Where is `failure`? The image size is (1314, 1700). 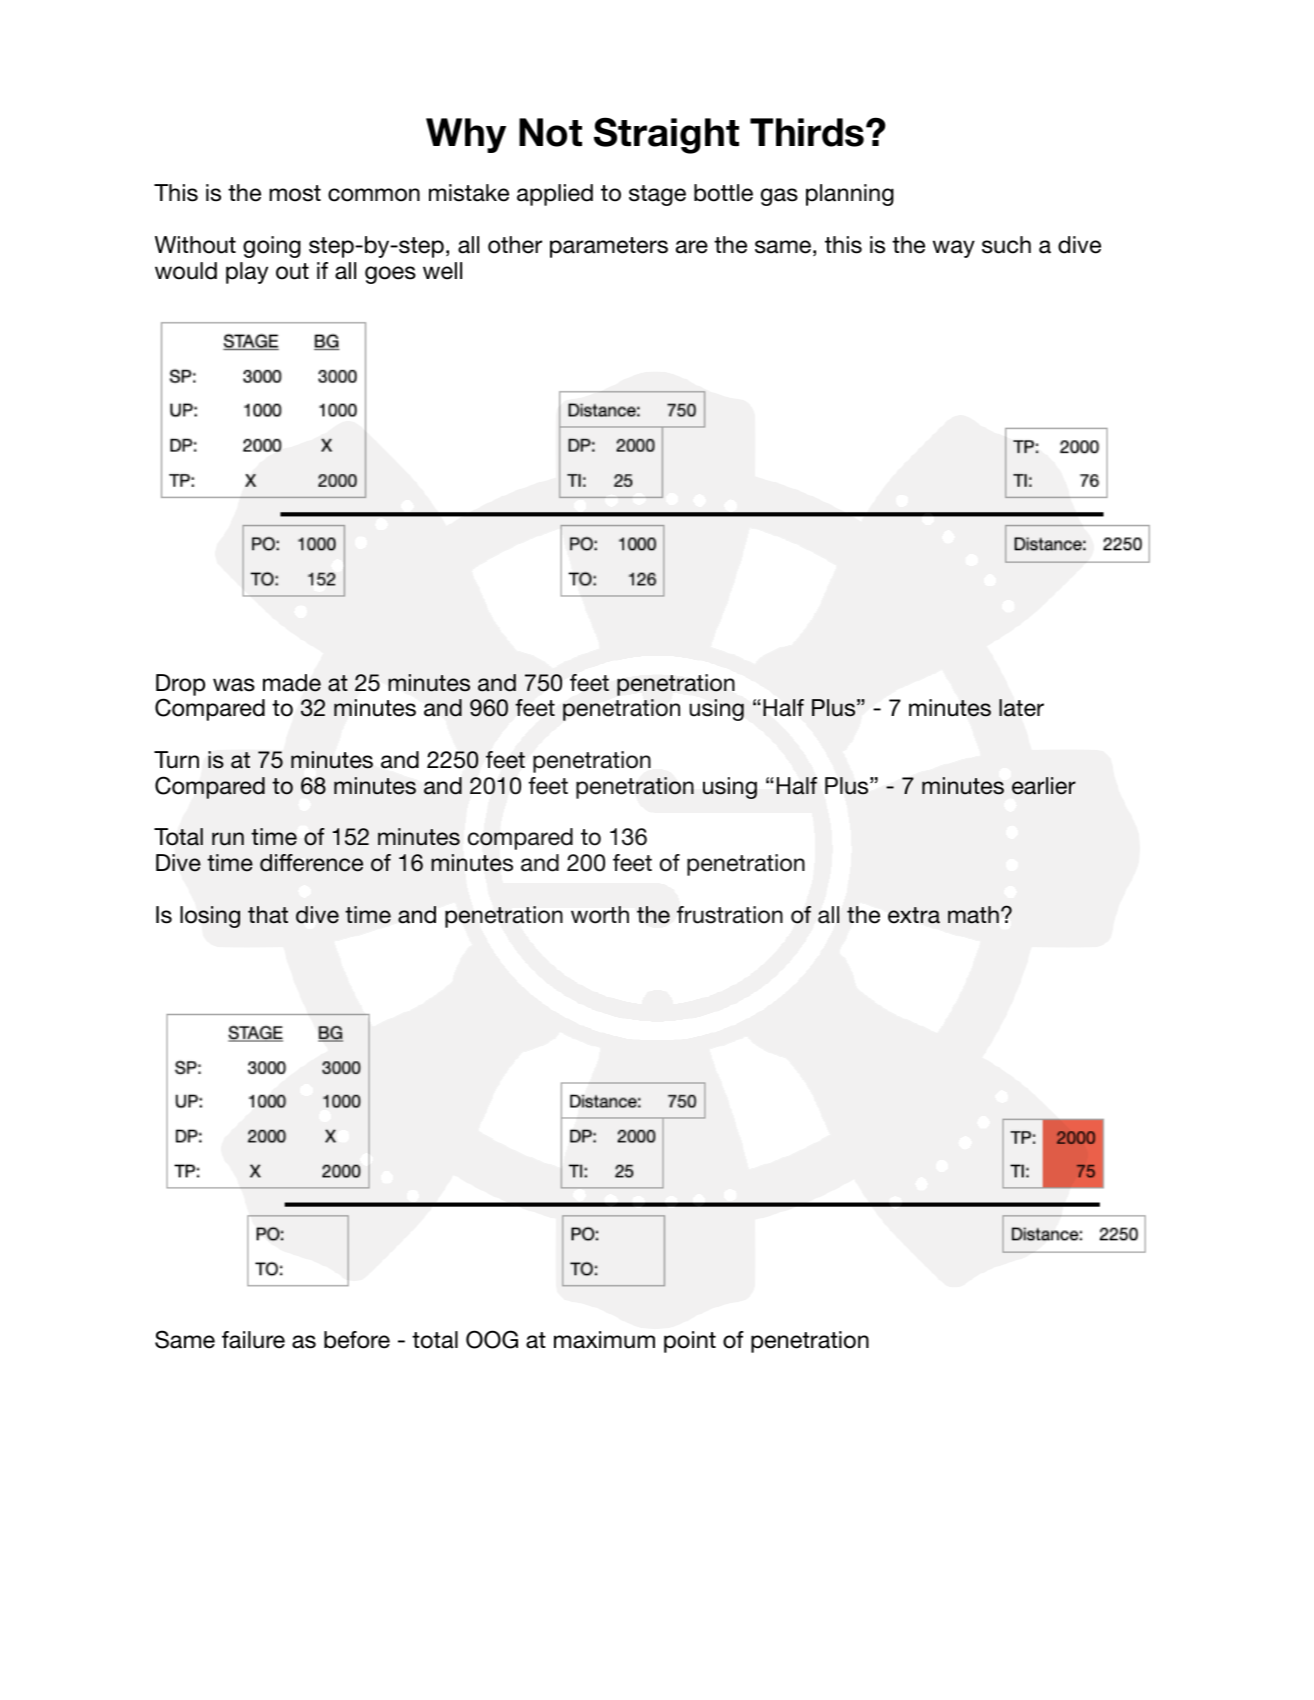
failure is located at coordinates (253, 1340).
